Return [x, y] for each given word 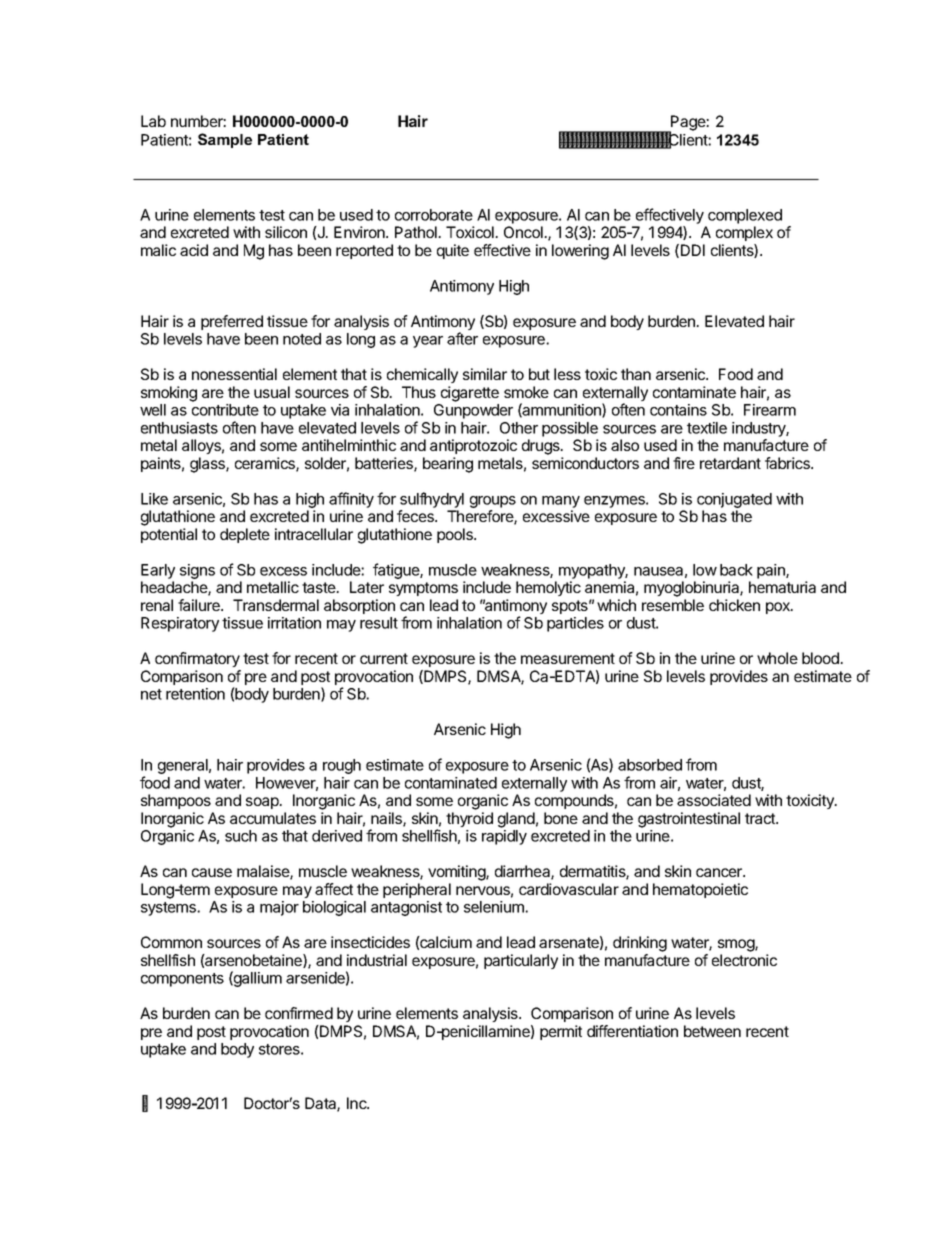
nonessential [234, 374]
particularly [521, 961]
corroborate [434, 215]
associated [714, 800]
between [712, 1031]
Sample [225, 140]
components [182, 980]
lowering [580, 252]
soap [263, 803]
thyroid [469, 819]
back [736, 570]
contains [678, 410]
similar [485, 374]
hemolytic [548, 588]
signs [197, 571]
